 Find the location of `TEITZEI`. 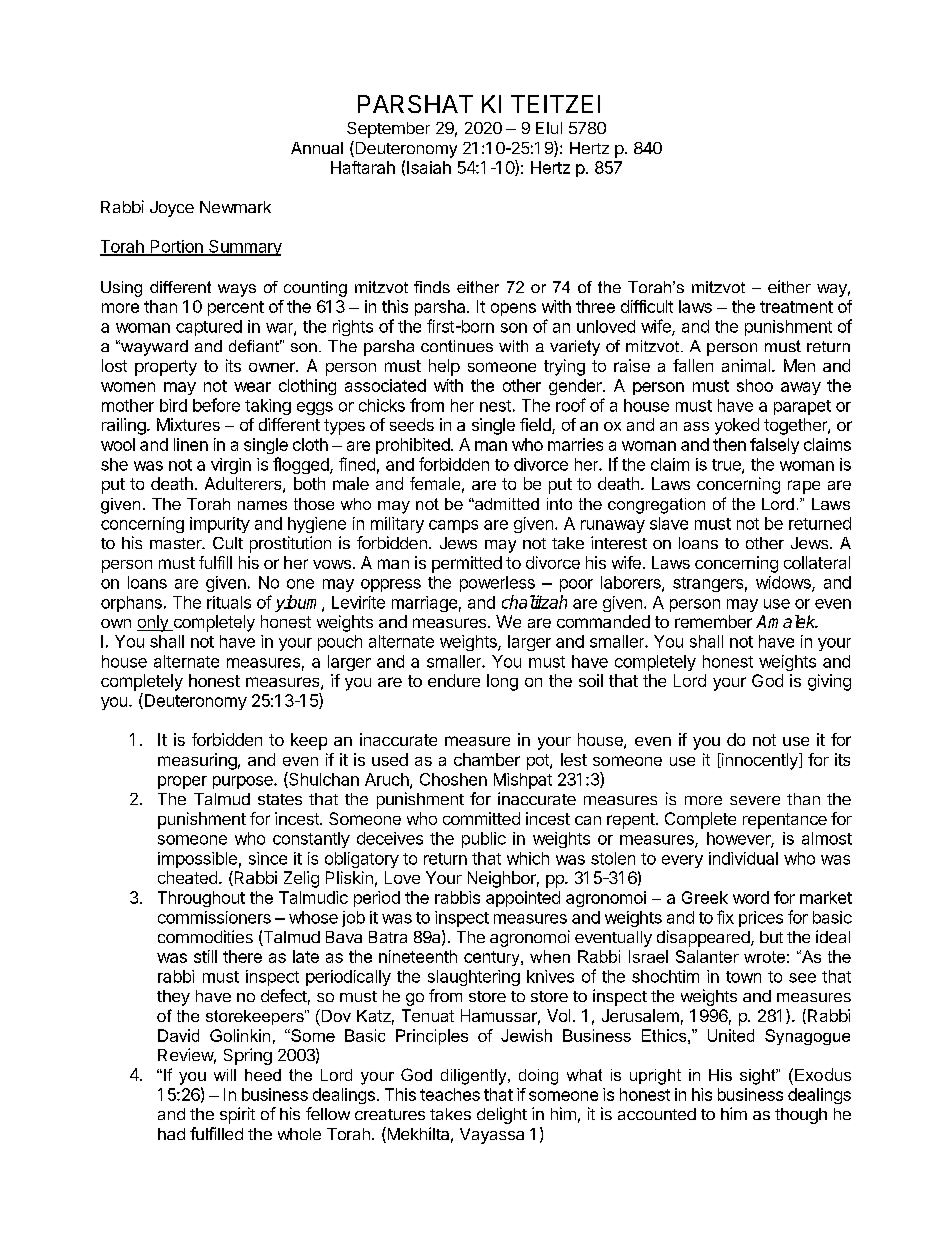

TEITZEI is located at coordinates (555, 104).
